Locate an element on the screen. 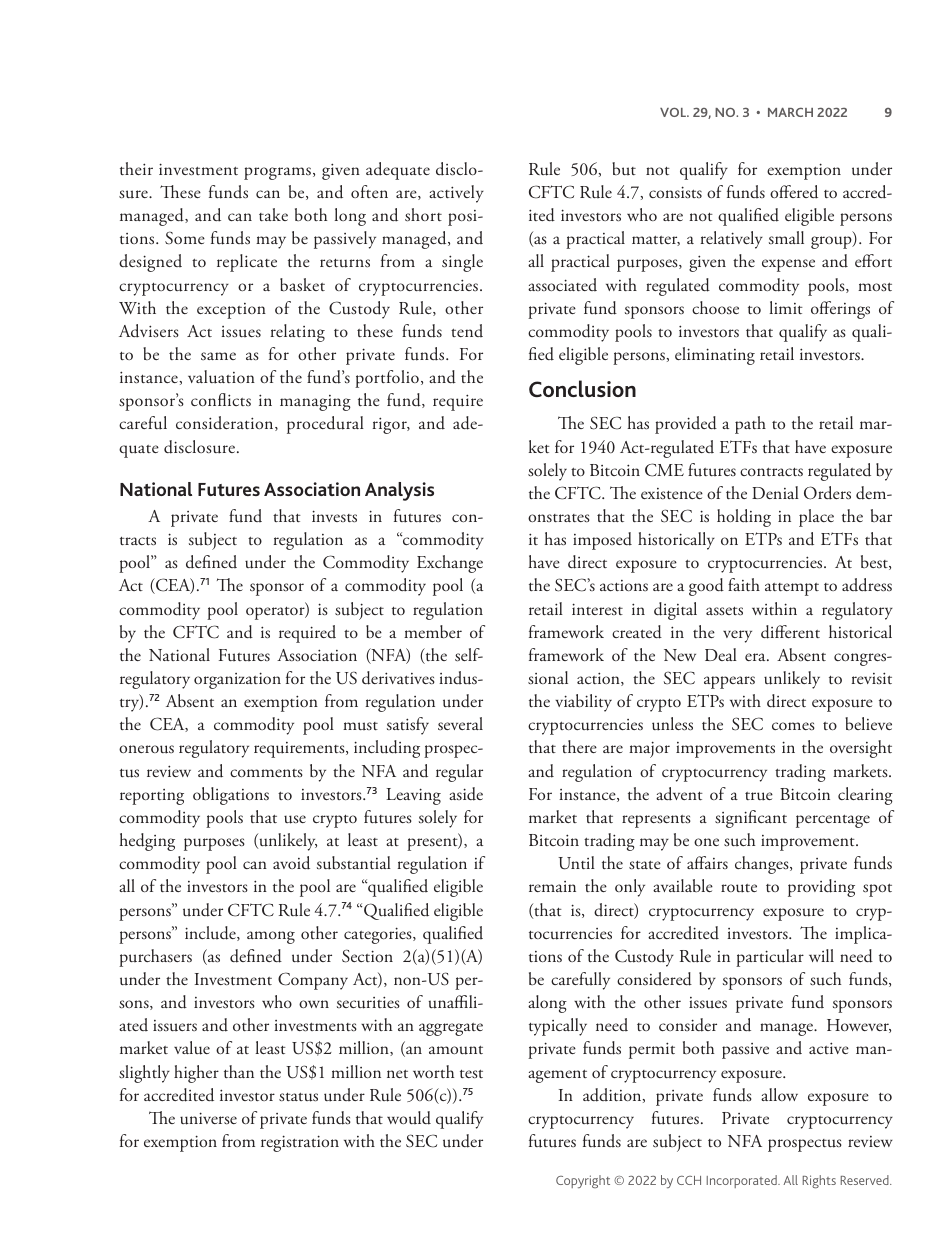 Image resolution: width=952 pixels, height=1250 pixels. use is located at coordinates (295, 819).
